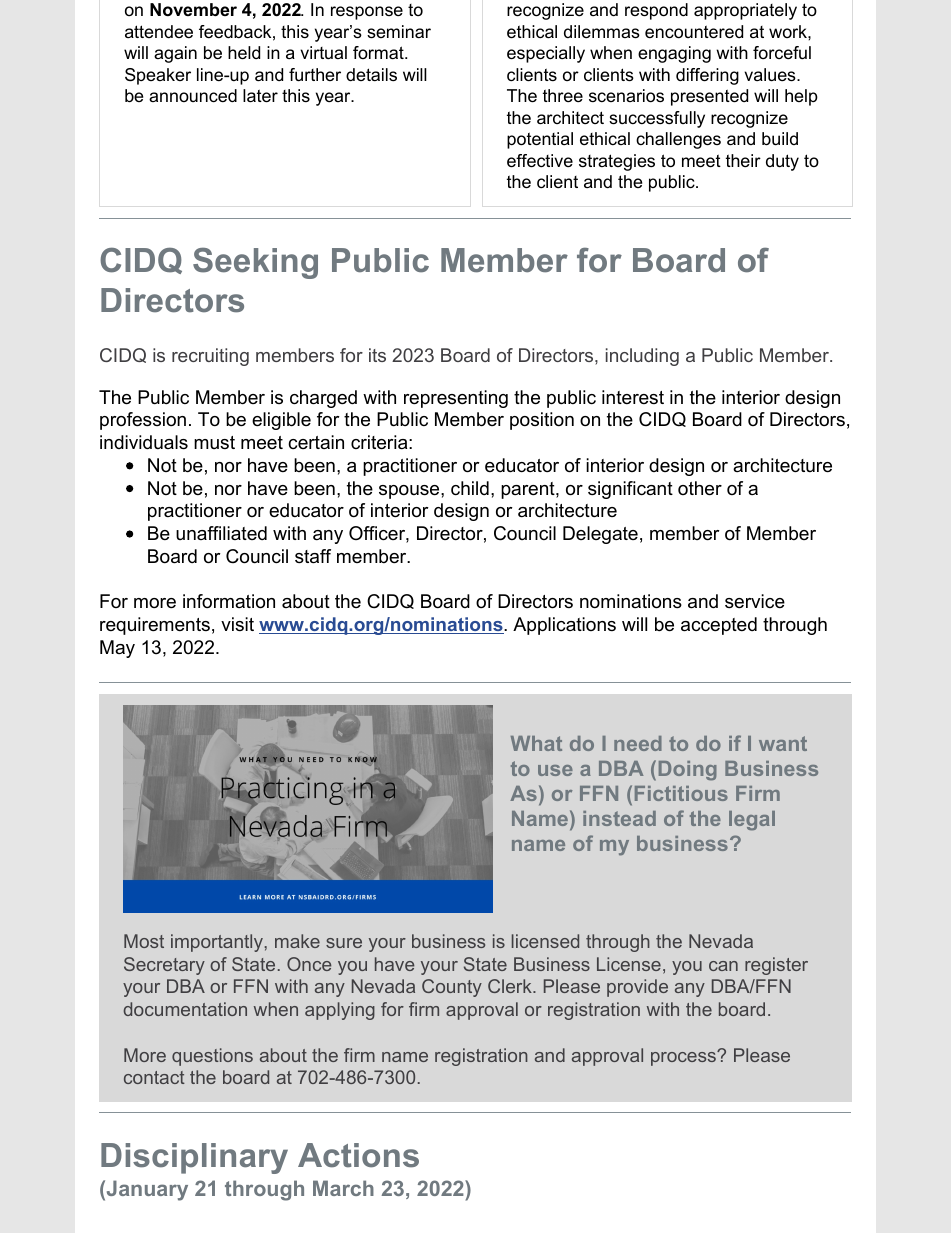 Image resolution: width=952 pixels, height=1233 pixels. What do you see at coordinates (564, 626) in the document?
I see `Applications` at bounding box center [564, 626].
